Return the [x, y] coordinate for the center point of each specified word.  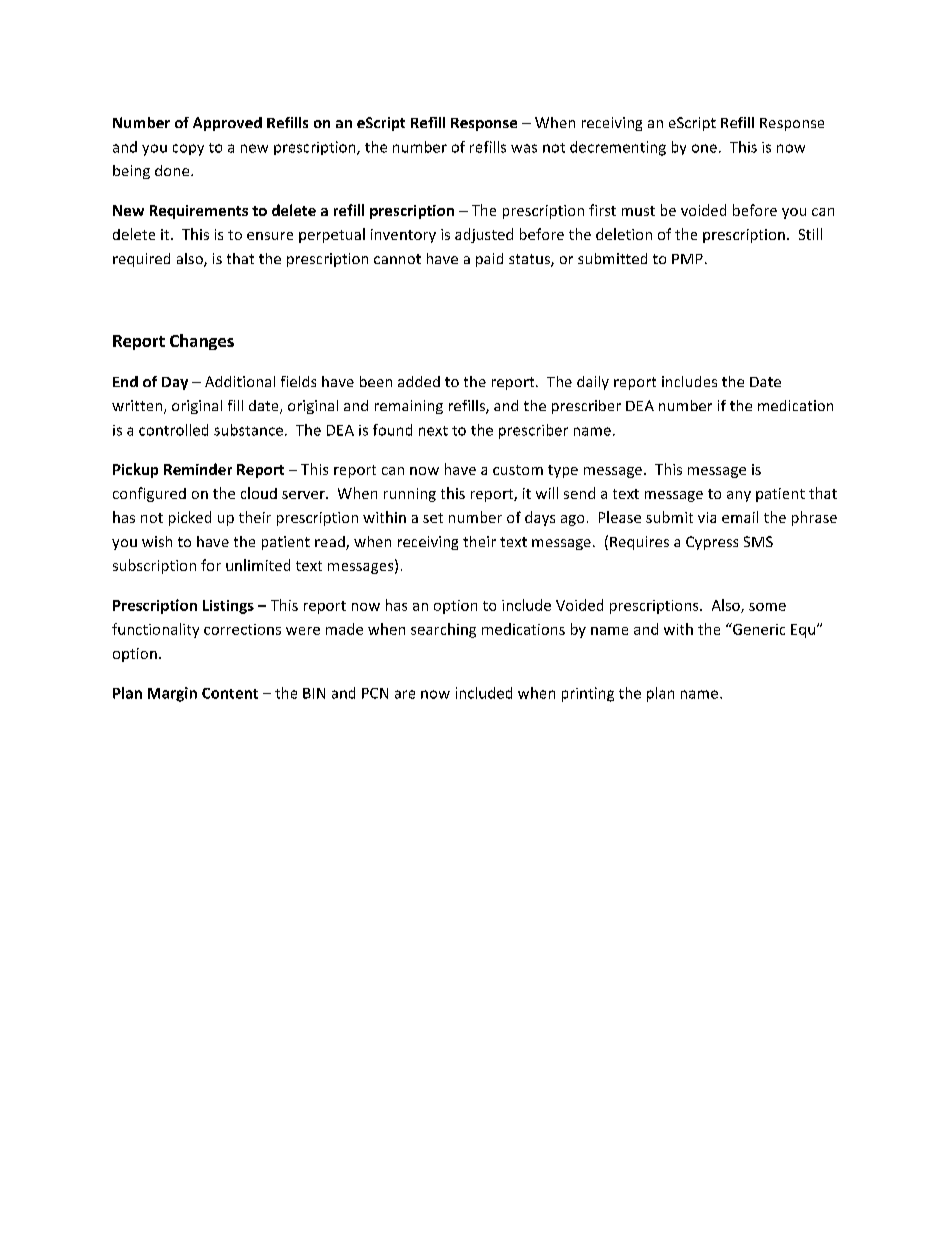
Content [230, 693]
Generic [758, 629]
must [638, 211]
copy [188, 150]
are [405, 694]
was [524, 148]
